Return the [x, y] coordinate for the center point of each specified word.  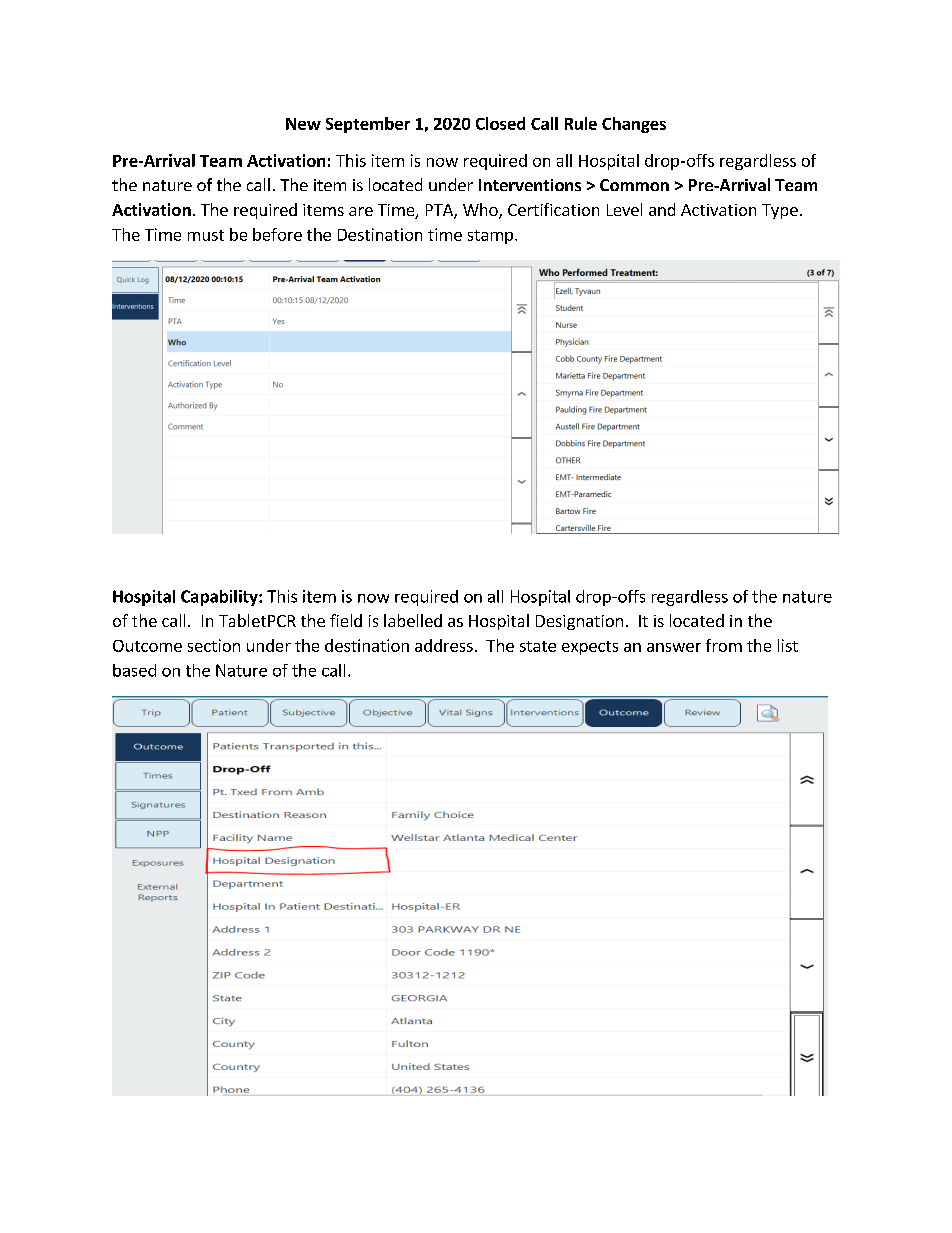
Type [780, 211]
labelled [413, 620]
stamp [490, 237]
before [277, 234]
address [444, 645]
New [303, 124]
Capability [220, 598]
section [214, 645]
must [206, 235]
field [346, 620]
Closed [500, 123]
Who [481, 211]
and [662, 209]
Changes [634, 125]
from [724, 645]
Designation [579, 622]
